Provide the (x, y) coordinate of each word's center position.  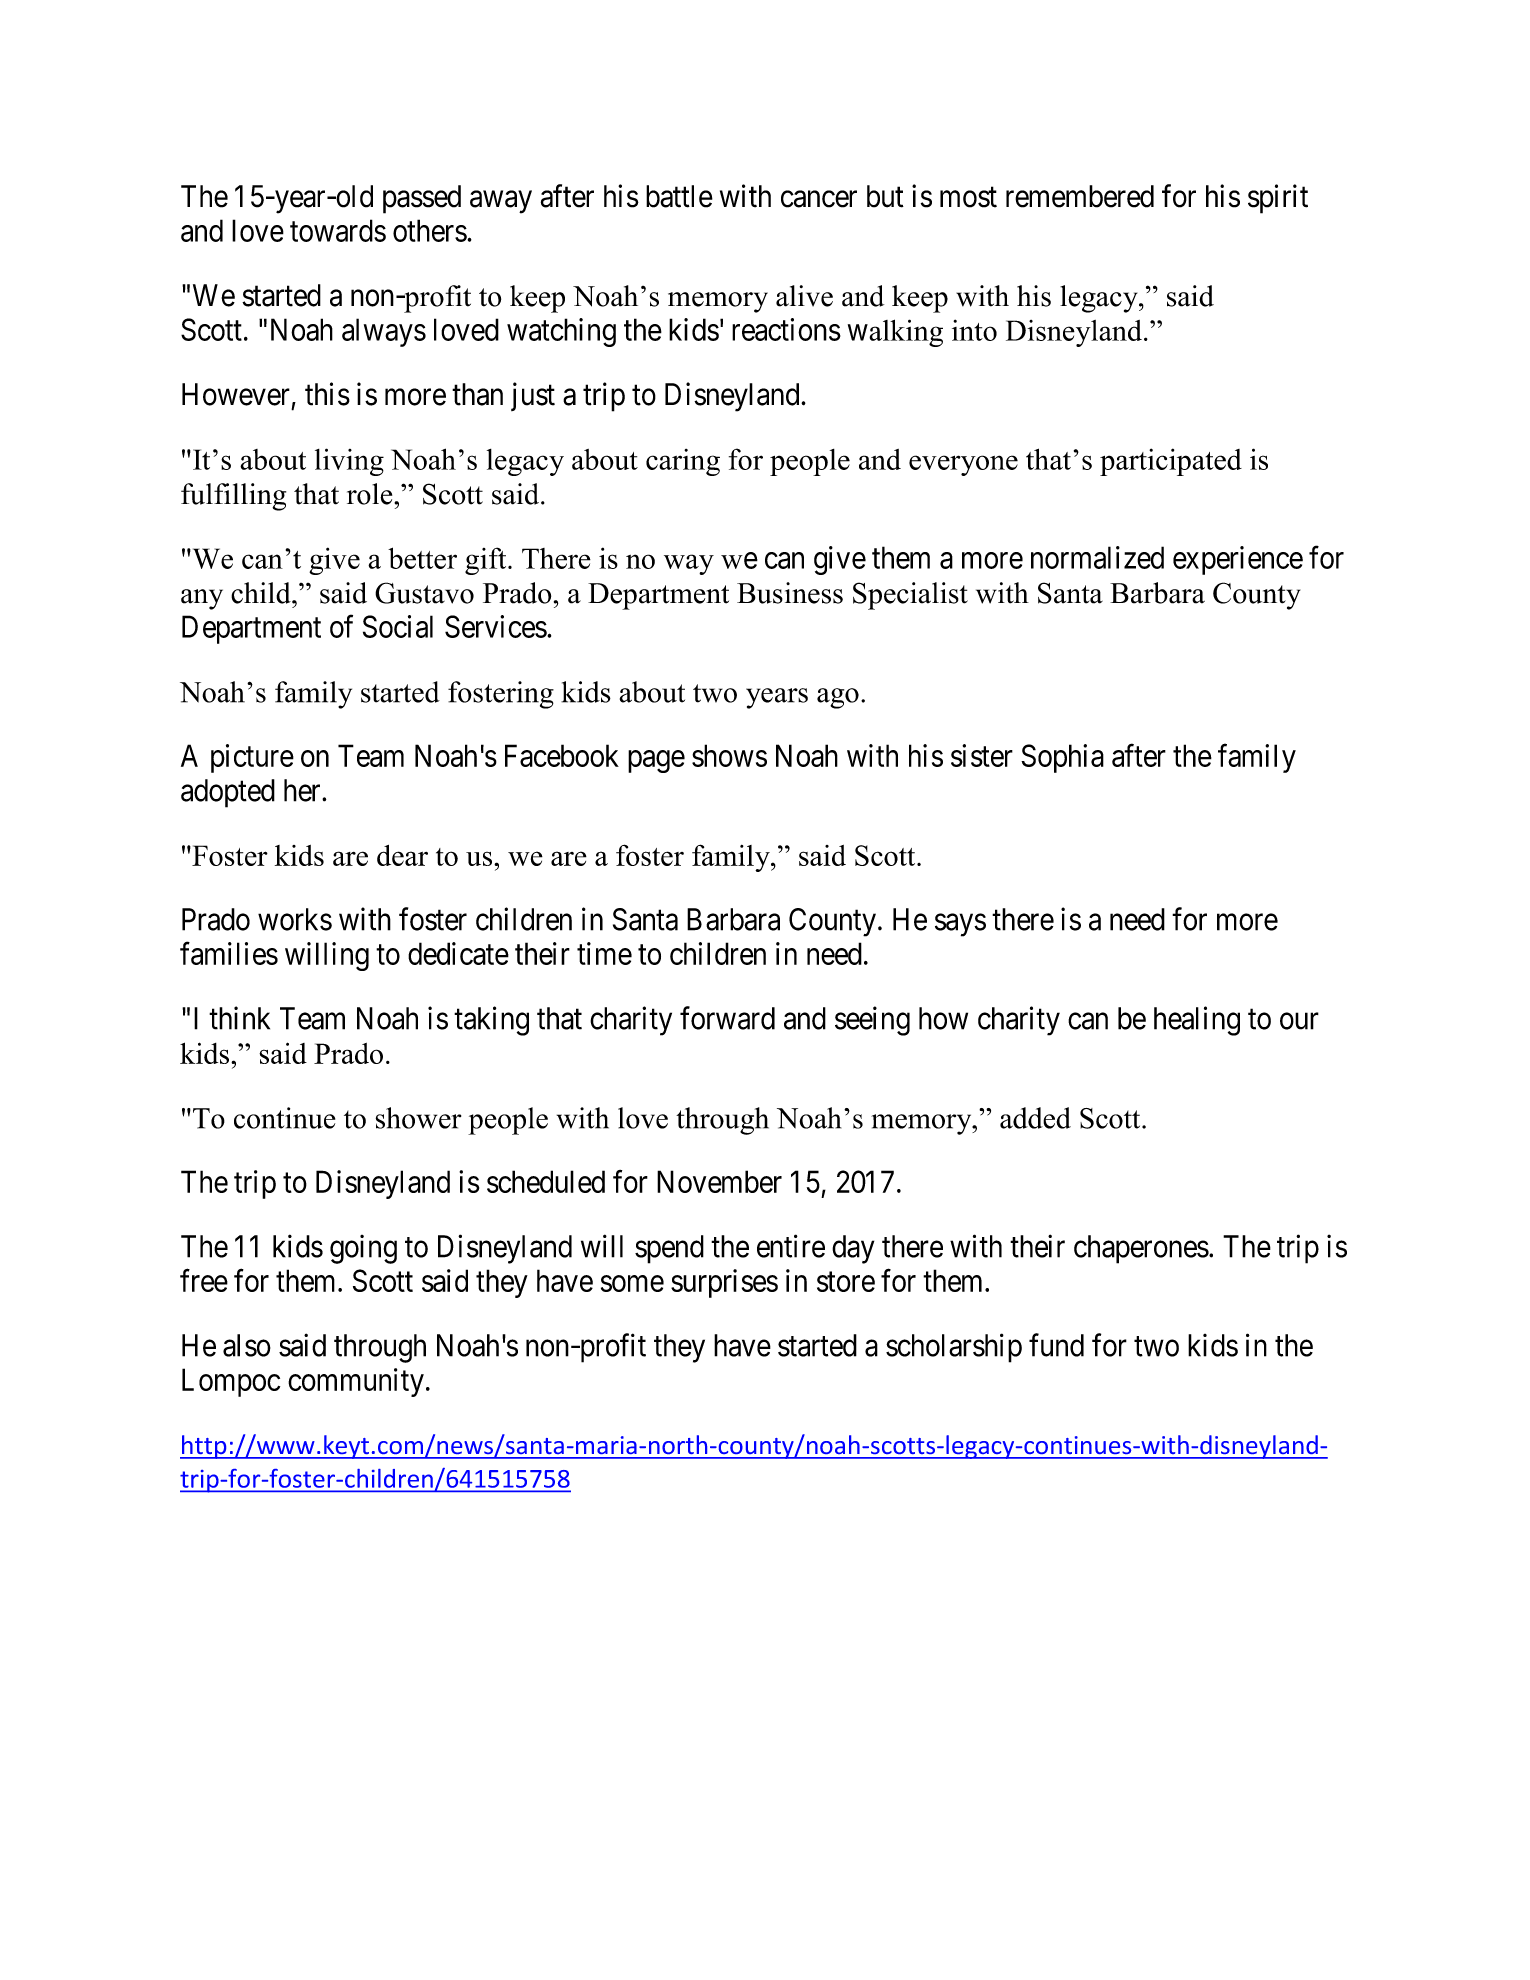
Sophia (1062, 758)
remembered (1080, 196)
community (356, 1382)
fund (1056, 1345)
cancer (819, 199)
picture (252, 758)
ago (838, 698)
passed (422, 199)
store (846, 1282)
